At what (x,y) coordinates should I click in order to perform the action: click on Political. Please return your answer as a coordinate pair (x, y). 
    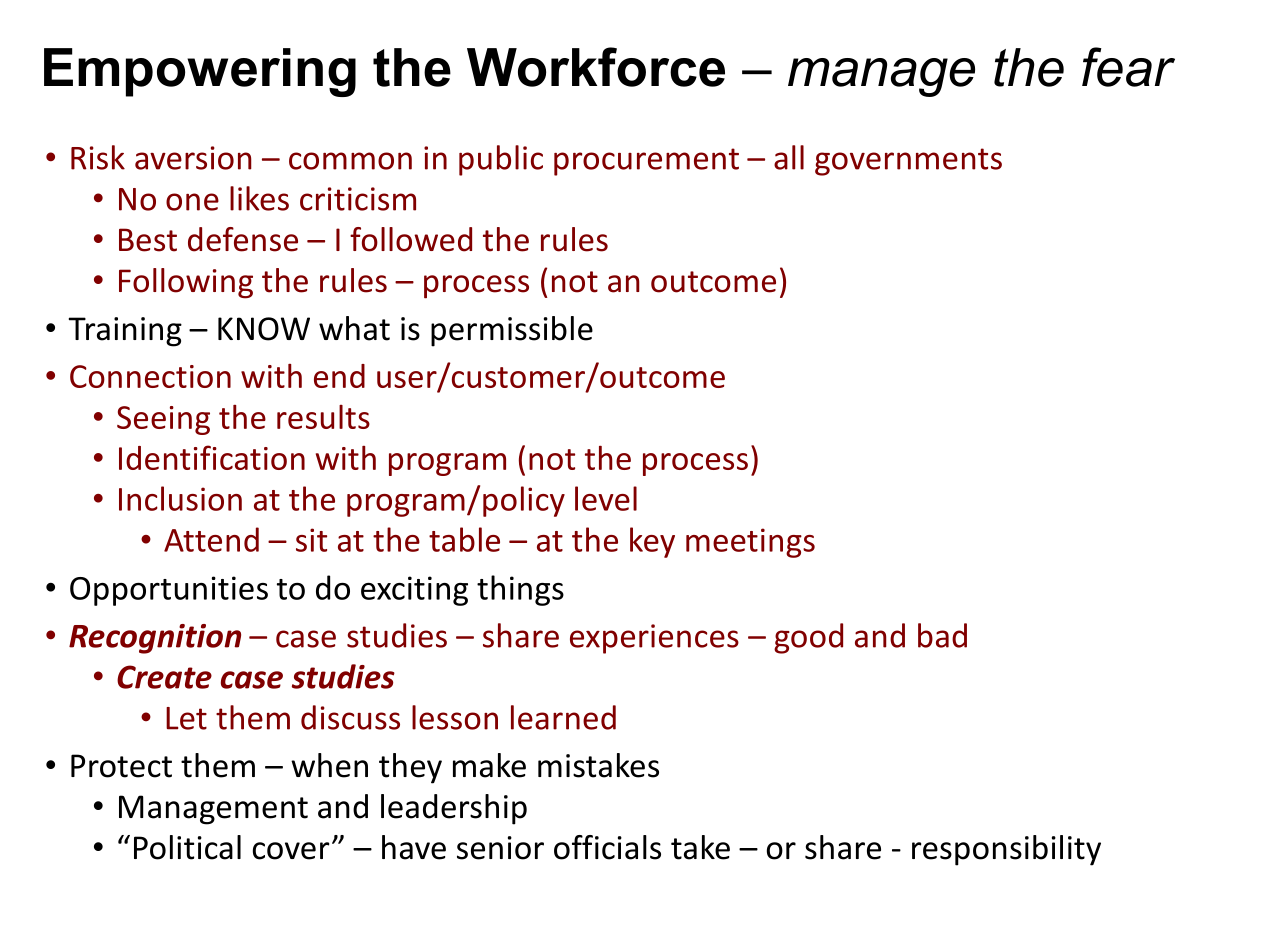
    Looking at the image, I should click on (187, 847).
